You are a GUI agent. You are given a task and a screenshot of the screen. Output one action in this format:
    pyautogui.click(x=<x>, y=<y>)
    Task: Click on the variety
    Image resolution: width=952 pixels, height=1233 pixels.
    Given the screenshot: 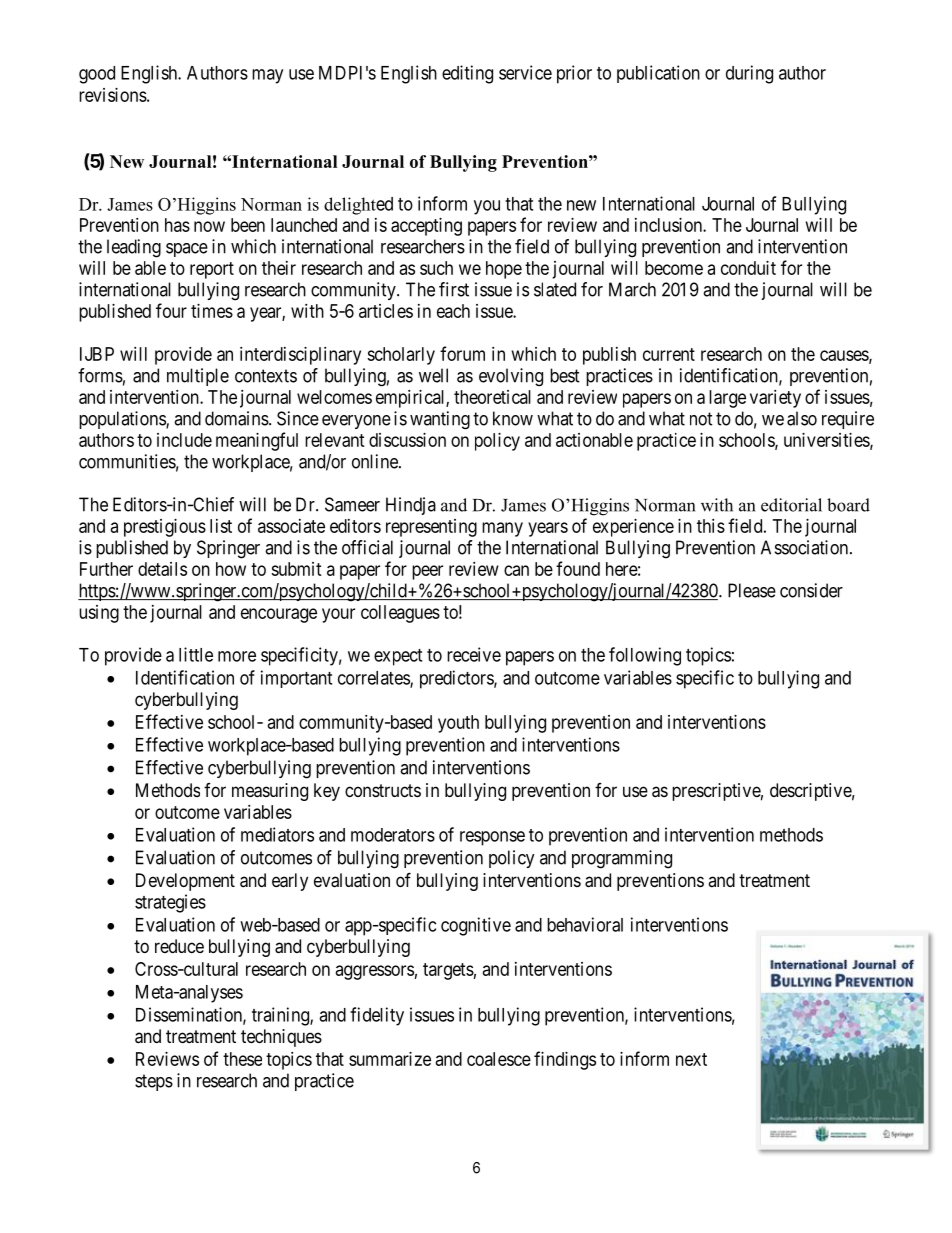 What is the action you would take?
    pyautogui.click(x=775, y=399)
